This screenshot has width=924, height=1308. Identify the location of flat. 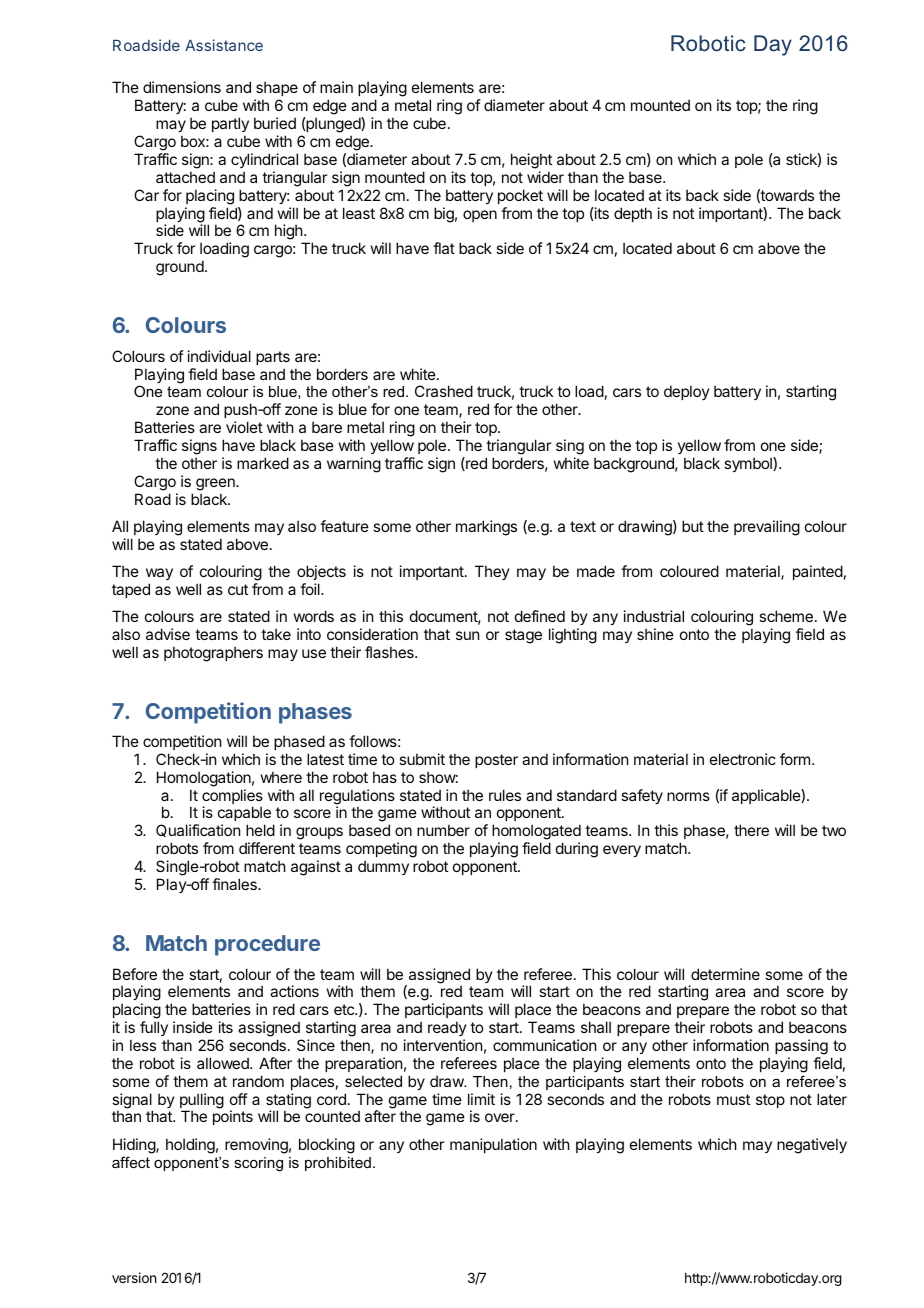
(444, 248).
